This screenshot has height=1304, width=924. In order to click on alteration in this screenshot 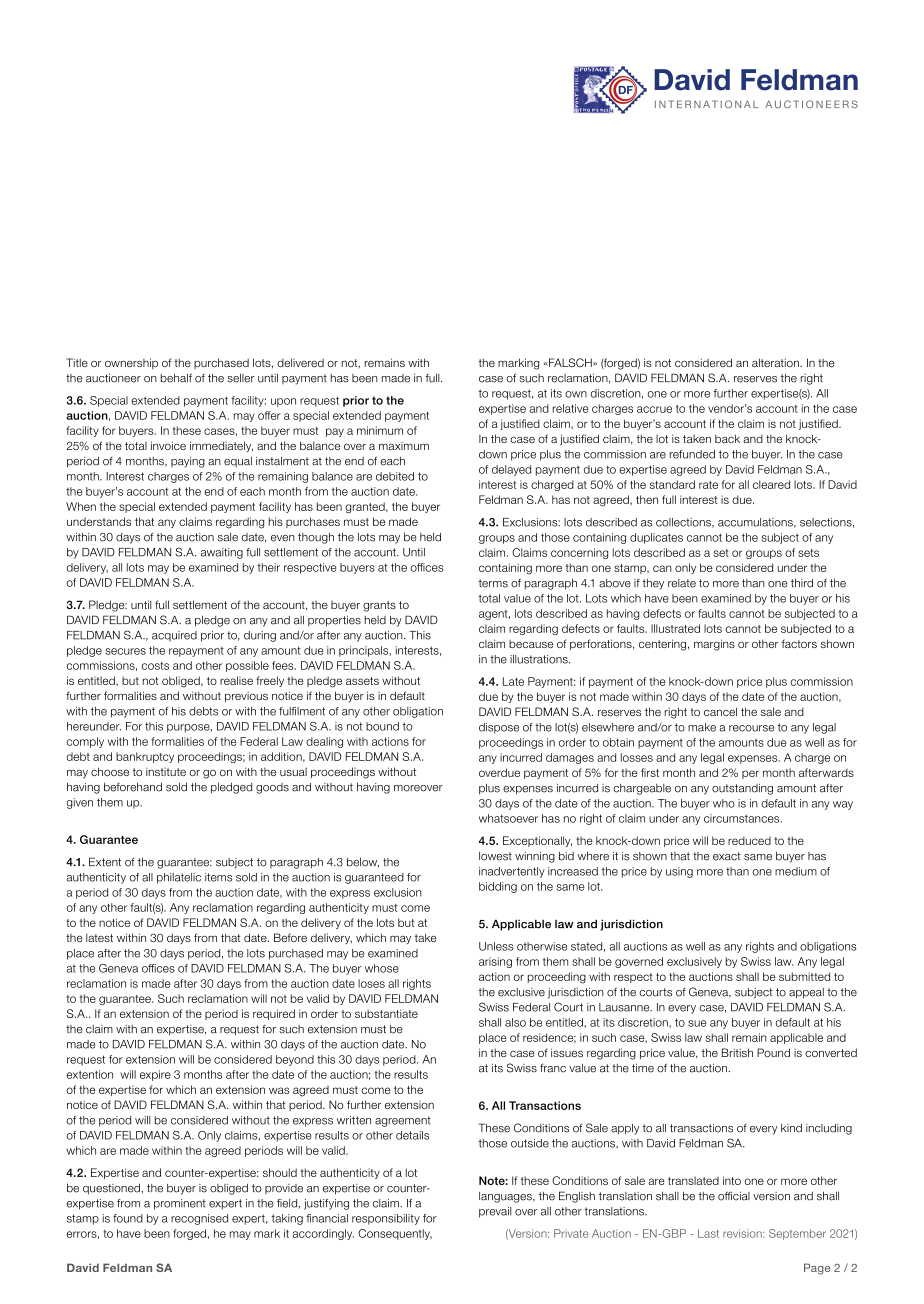, I will do `click(776, 362)`.
